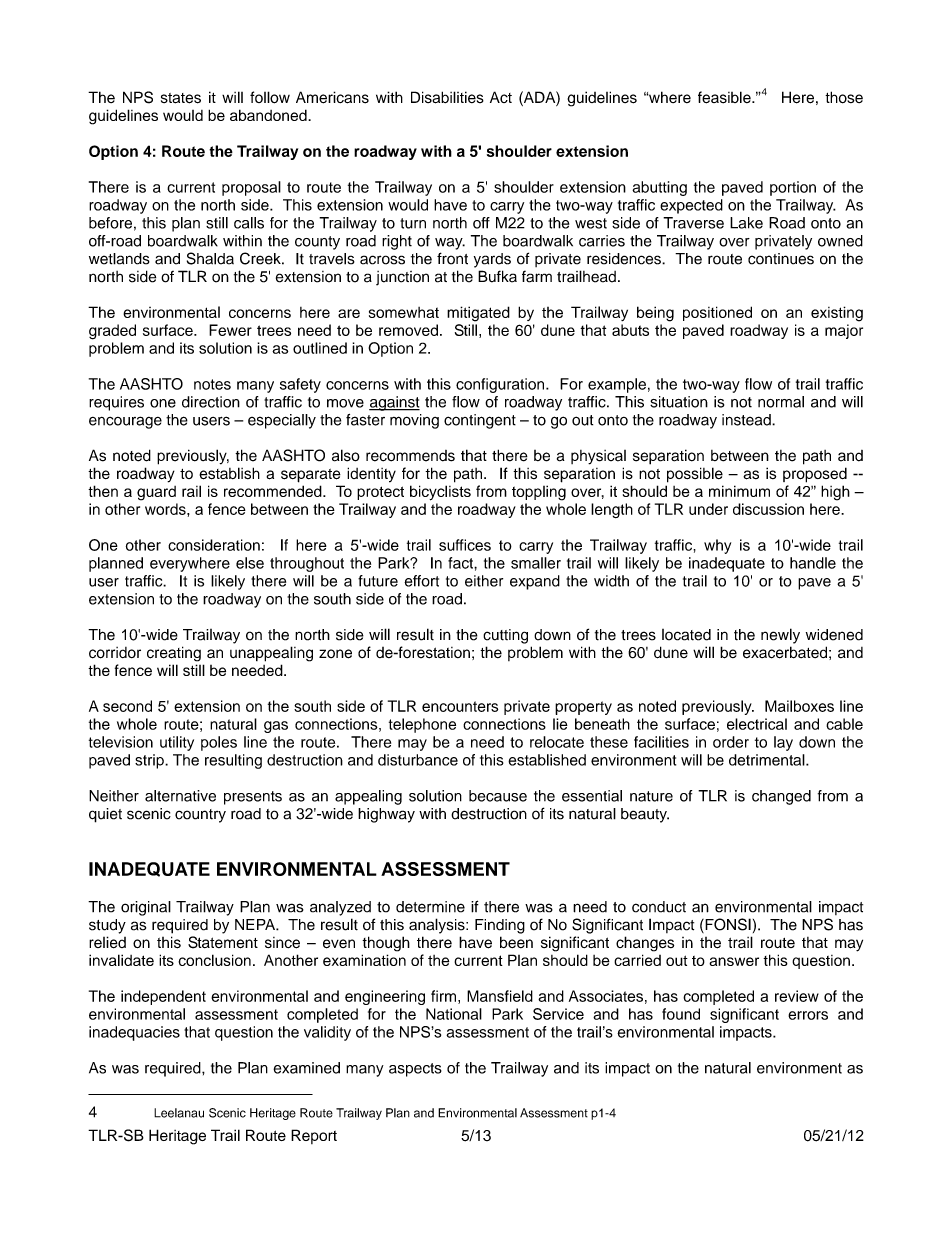 This screenshot has height=1233, width=952. What do you see at coordinates (780, 636) in the screenshot?
I see `newly` at bounding box center [780, 636].
